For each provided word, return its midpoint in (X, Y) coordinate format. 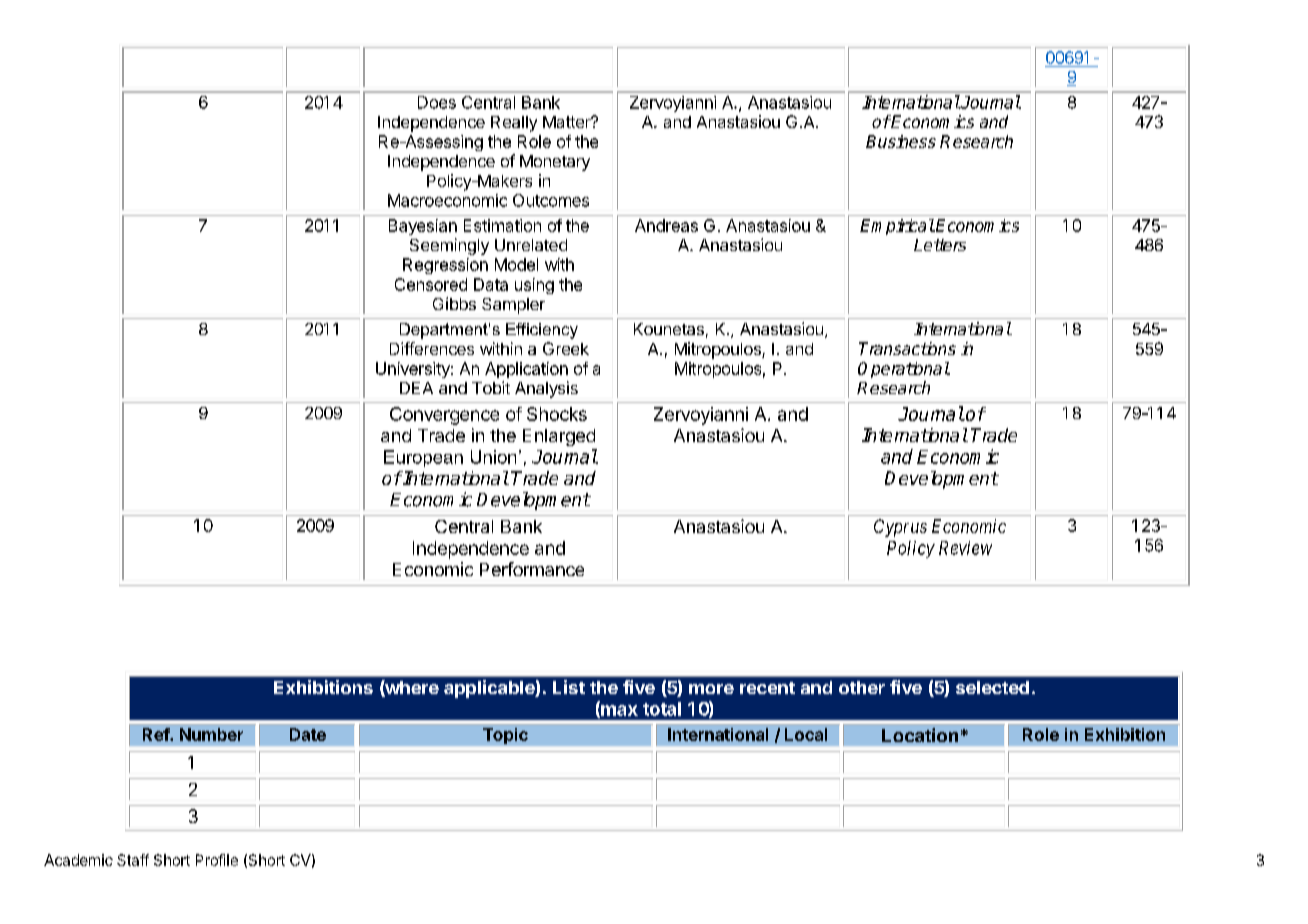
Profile (217, 860)
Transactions (907, 348)
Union (493, 457)
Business (901, 141)
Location (920, 735)
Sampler (513, 306)
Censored (431, 284)
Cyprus (900, 528)
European (423, 458)
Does (437, 102)
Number (211, 734)
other (862, 687)
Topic (505, 736)
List (569, 687)
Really (514, 124)
